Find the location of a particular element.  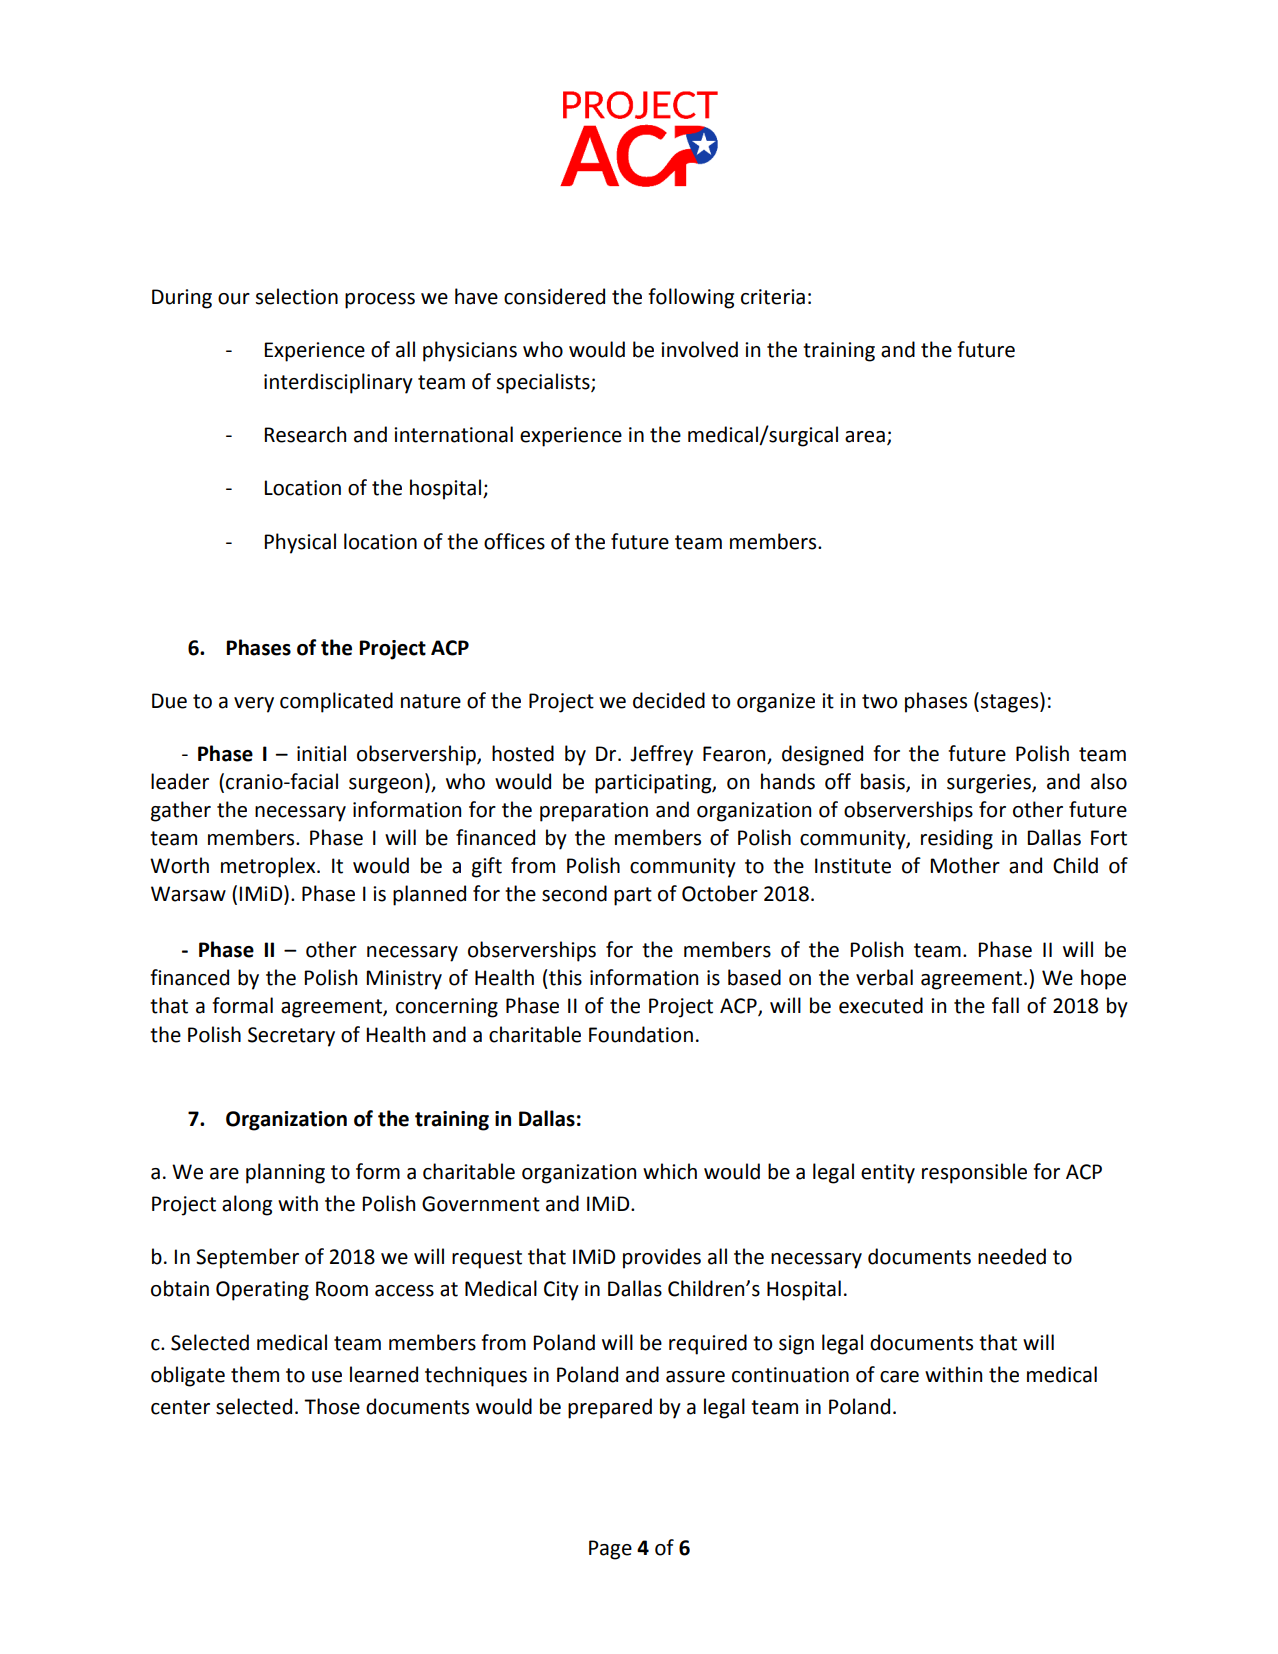

area is located at coordinates (865, 437).
